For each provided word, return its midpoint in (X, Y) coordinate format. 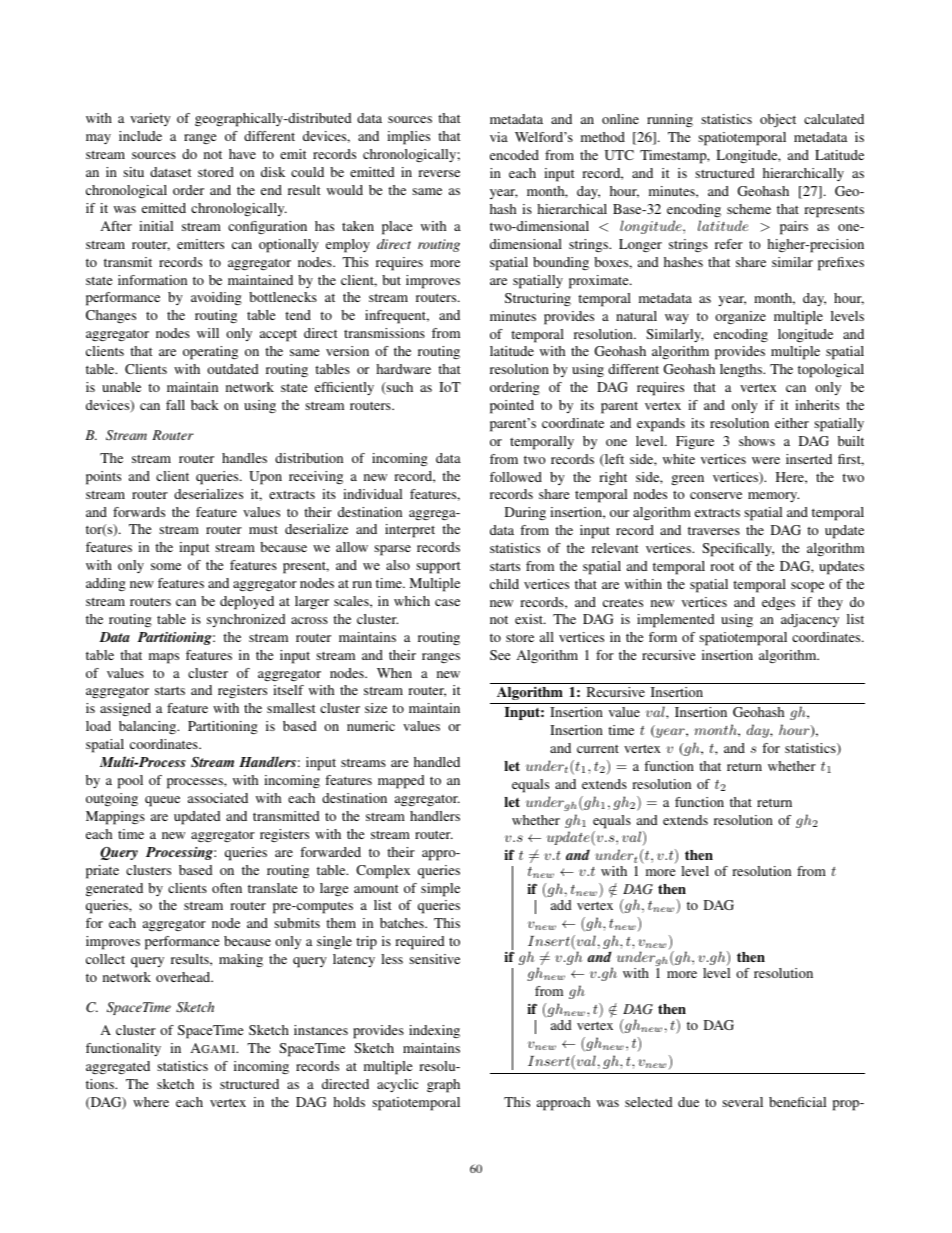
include (140, 136)
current (598, 749)
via (499, 137)
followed (516, 477)
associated (218, 798)
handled (437, 762)
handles (244, 458)
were (766, 460)
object (778, 121)
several (742, 1102)
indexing (434, 1031)
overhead (184, 977)
